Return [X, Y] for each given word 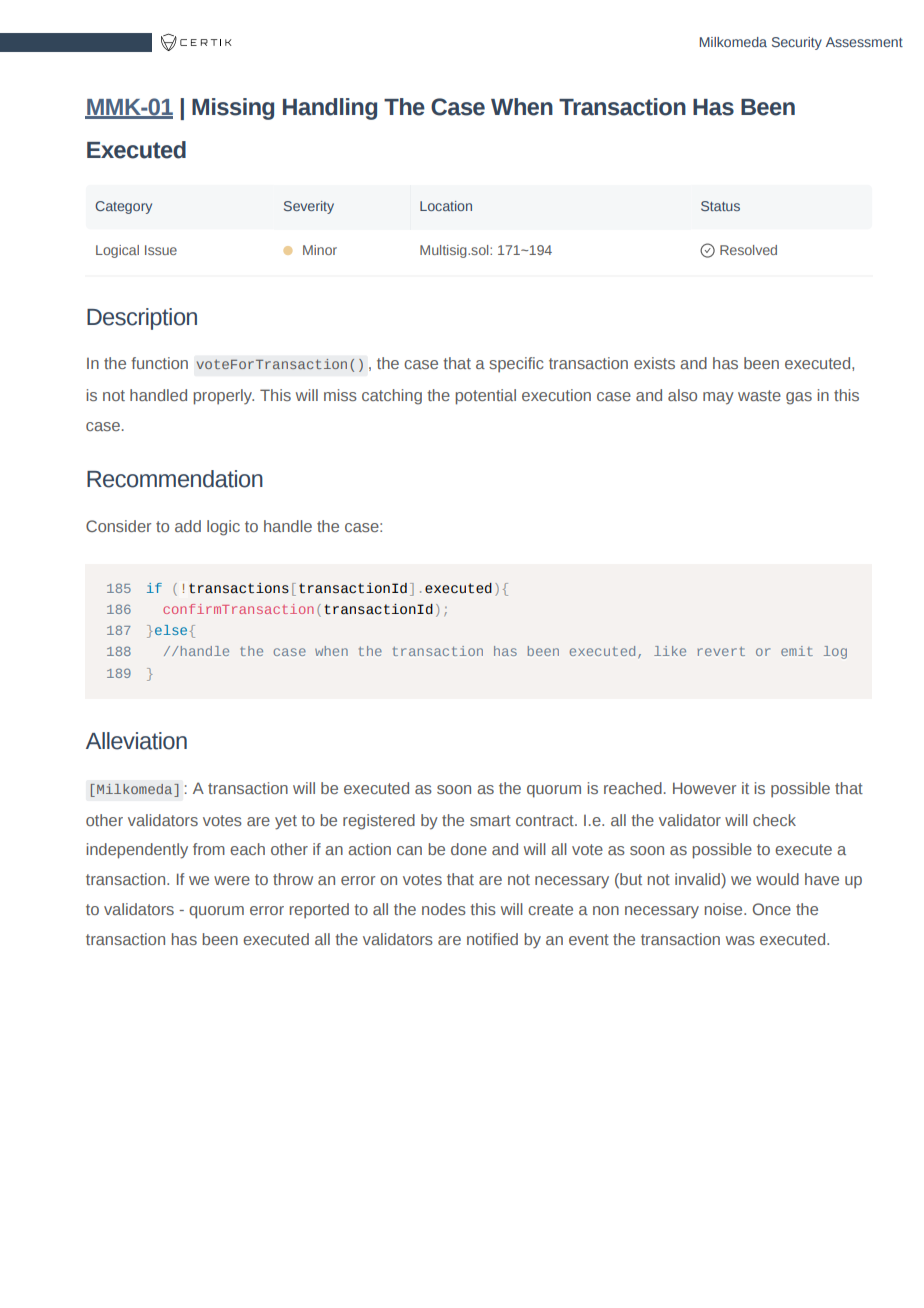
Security [797, 43]
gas [799, 398]
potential [485, 397]
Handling [330, 109]
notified [492, 939]
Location [446, 206]
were [232, 880]
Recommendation [175, 479]
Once [772, 909]
